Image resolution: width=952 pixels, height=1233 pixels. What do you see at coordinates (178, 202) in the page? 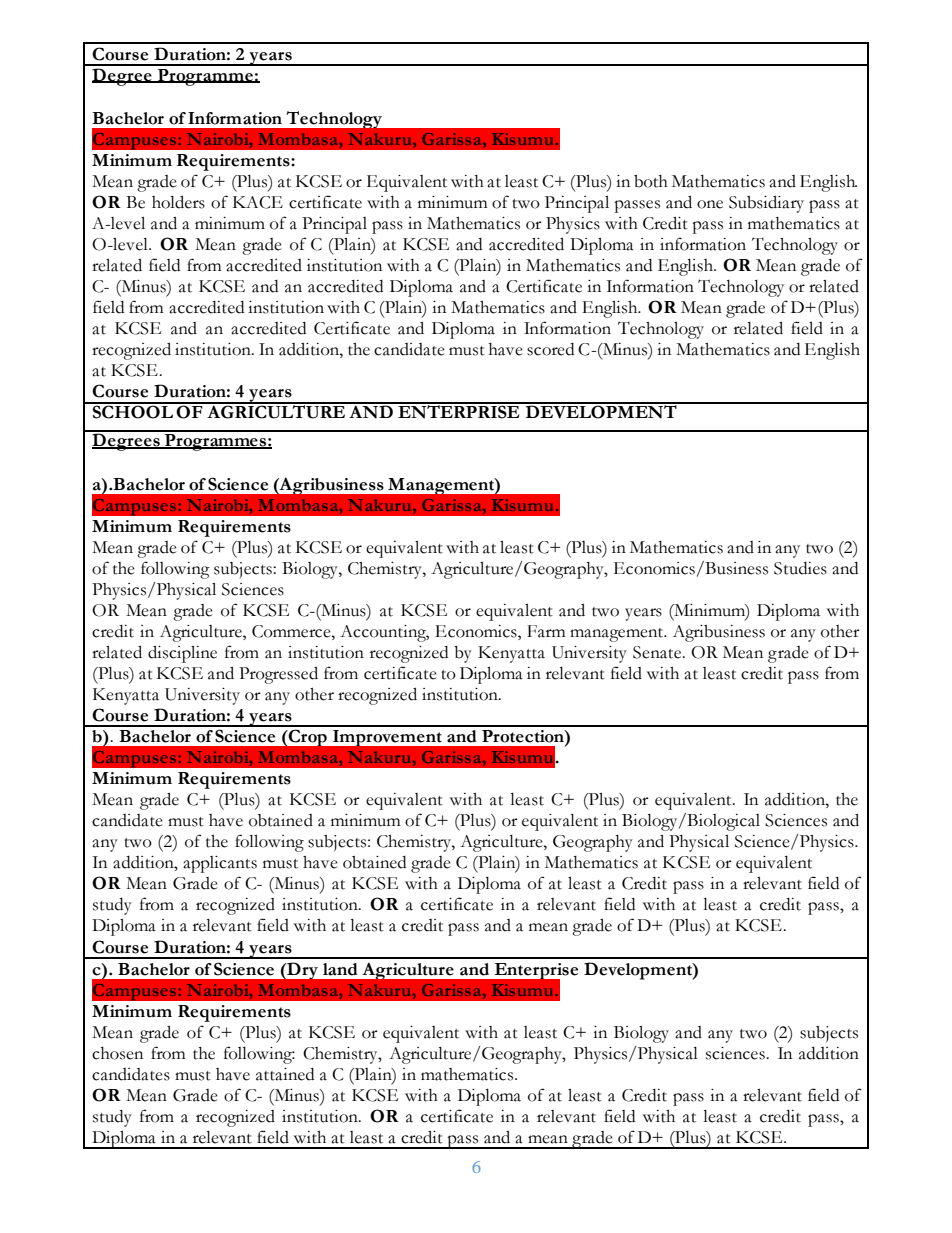
I see `holders` at bounding box center [178, 202].
